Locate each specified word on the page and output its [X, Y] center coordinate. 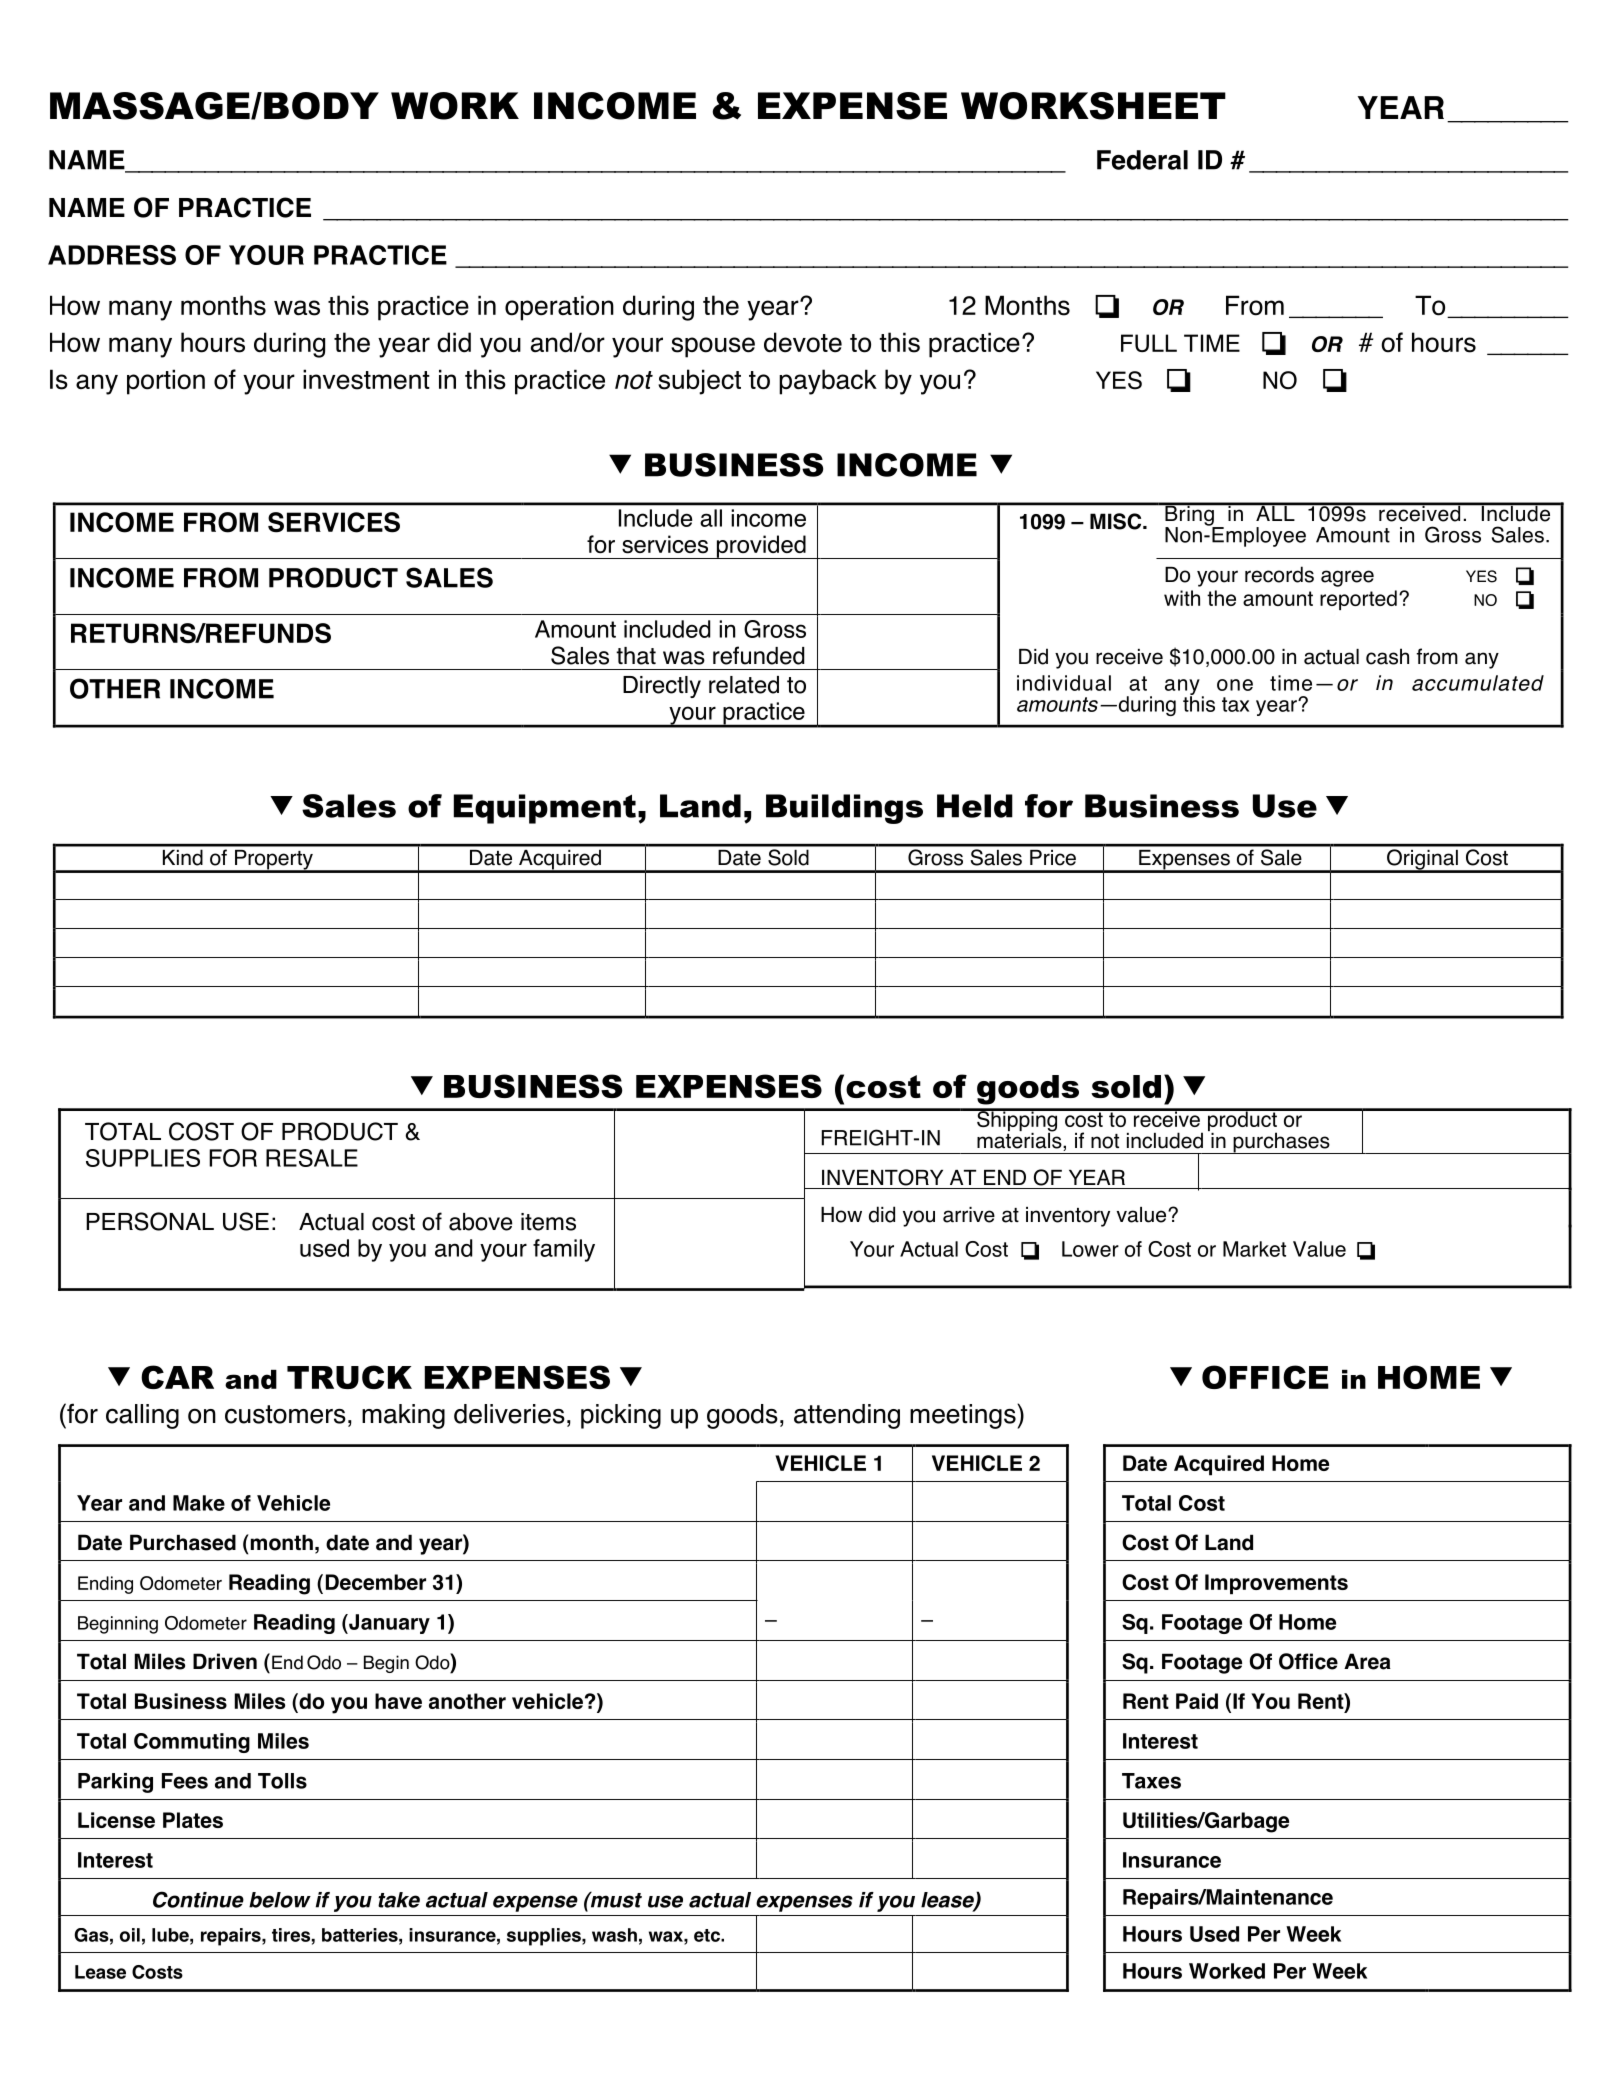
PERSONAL [150, 1221]
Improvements [1276, 1584]
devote [803, 342]
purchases [1281, 1143]
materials [1020, 1140]
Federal [1142, 160]
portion [166, 382]
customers [285, 1414]
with [1182, 598]
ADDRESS [112, 255]
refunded [758, 655]
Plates [193, 1820]
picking [621, 1416]
